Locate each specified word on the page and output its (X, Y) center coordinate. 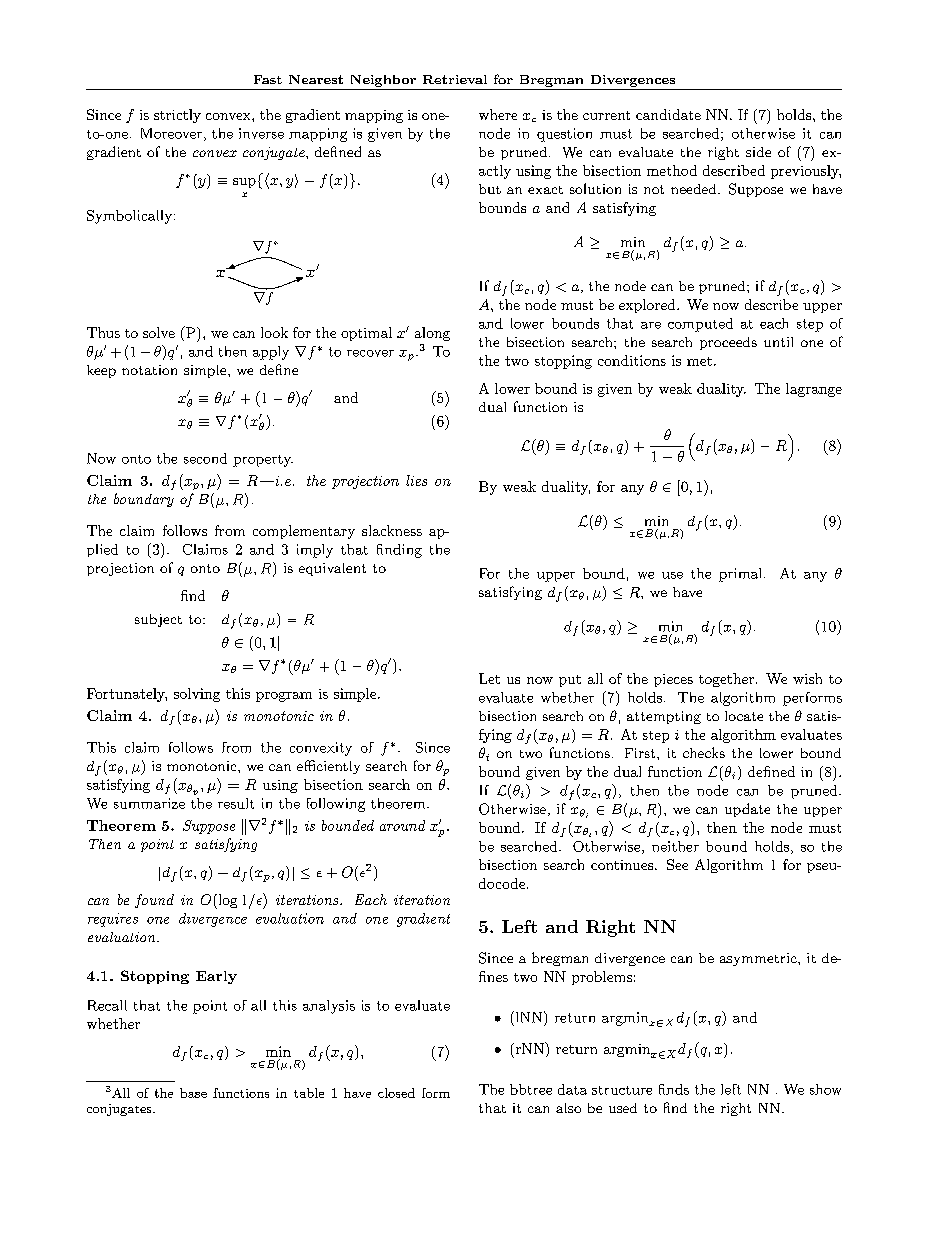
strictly (177, 116)
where (498, 114)
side (758, 152)
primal (740, 575)
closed (396, 1093)
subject (158, 620)
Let (489, 678)
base (193, 1093)
